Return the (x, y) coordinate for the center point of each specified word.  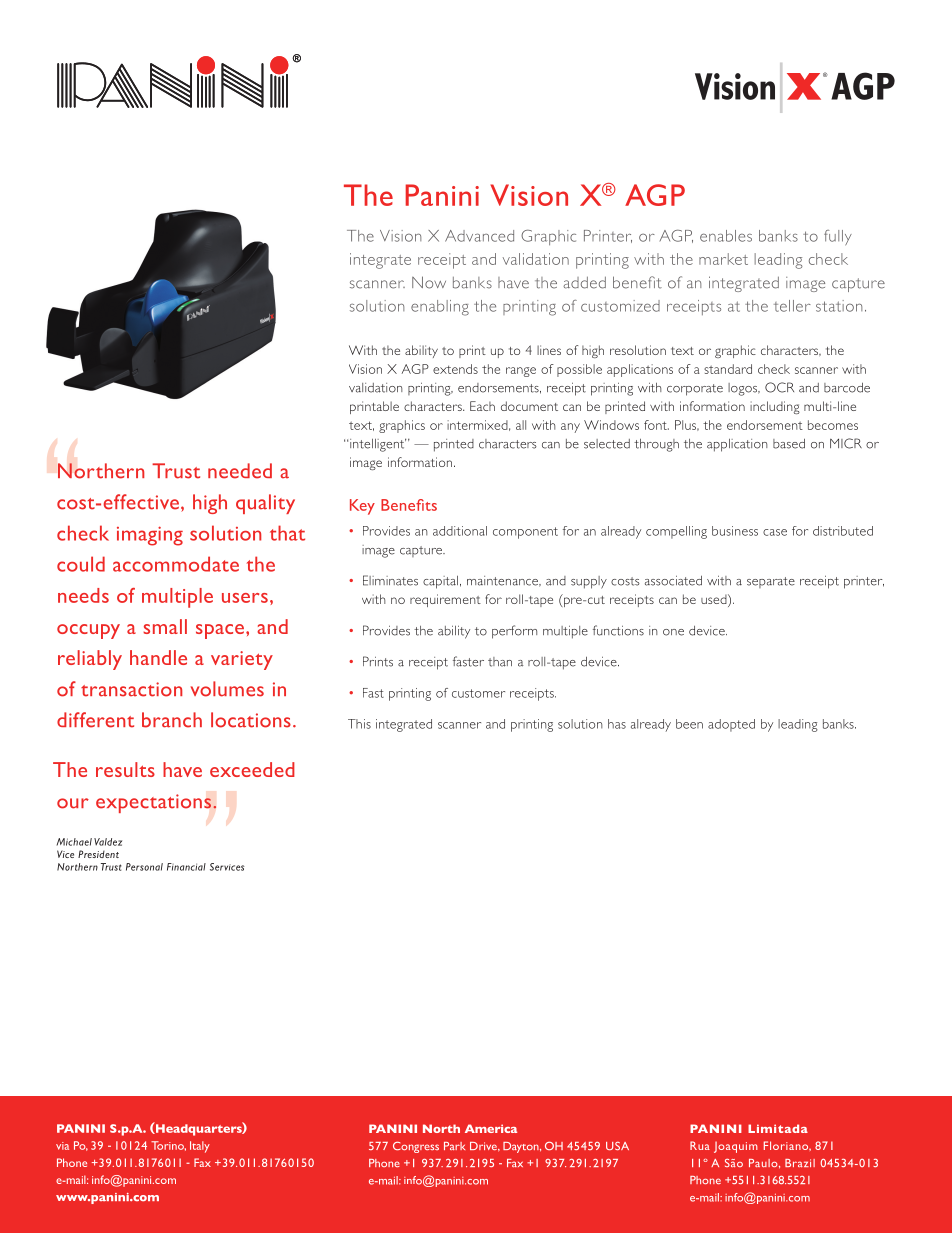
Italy (200, 1147)
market (723, 259)
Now (429, 282)
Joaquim (736, 1147)
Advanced (479, 236)
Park (454, 1146)
